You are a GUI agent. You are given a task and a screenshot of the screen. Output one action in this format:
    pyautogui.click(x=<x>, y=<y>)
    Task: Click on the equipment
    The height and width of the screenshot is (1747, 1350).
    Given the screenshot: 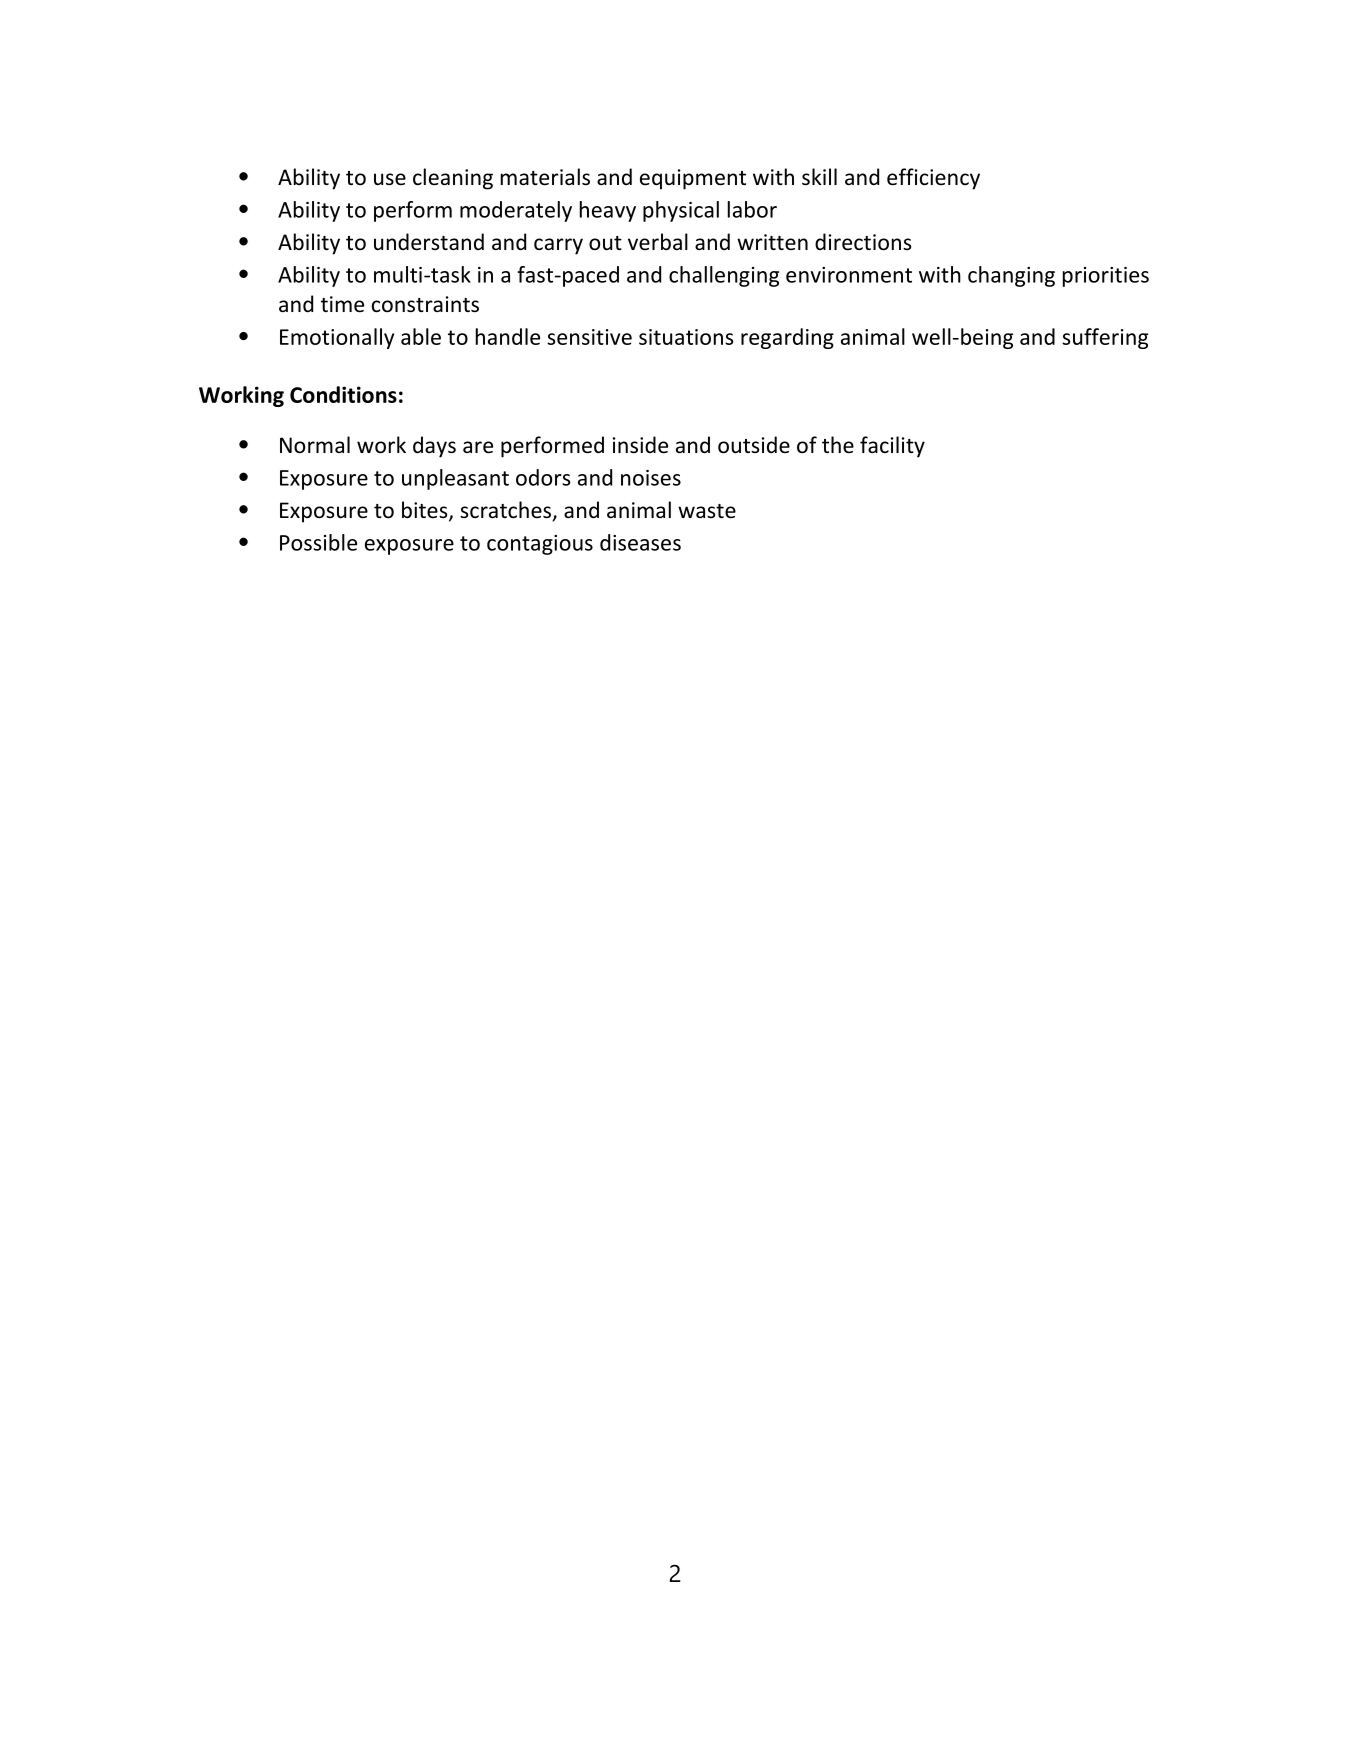 What is the action you would take?
    pyautogui.click(x=693, y=179)
